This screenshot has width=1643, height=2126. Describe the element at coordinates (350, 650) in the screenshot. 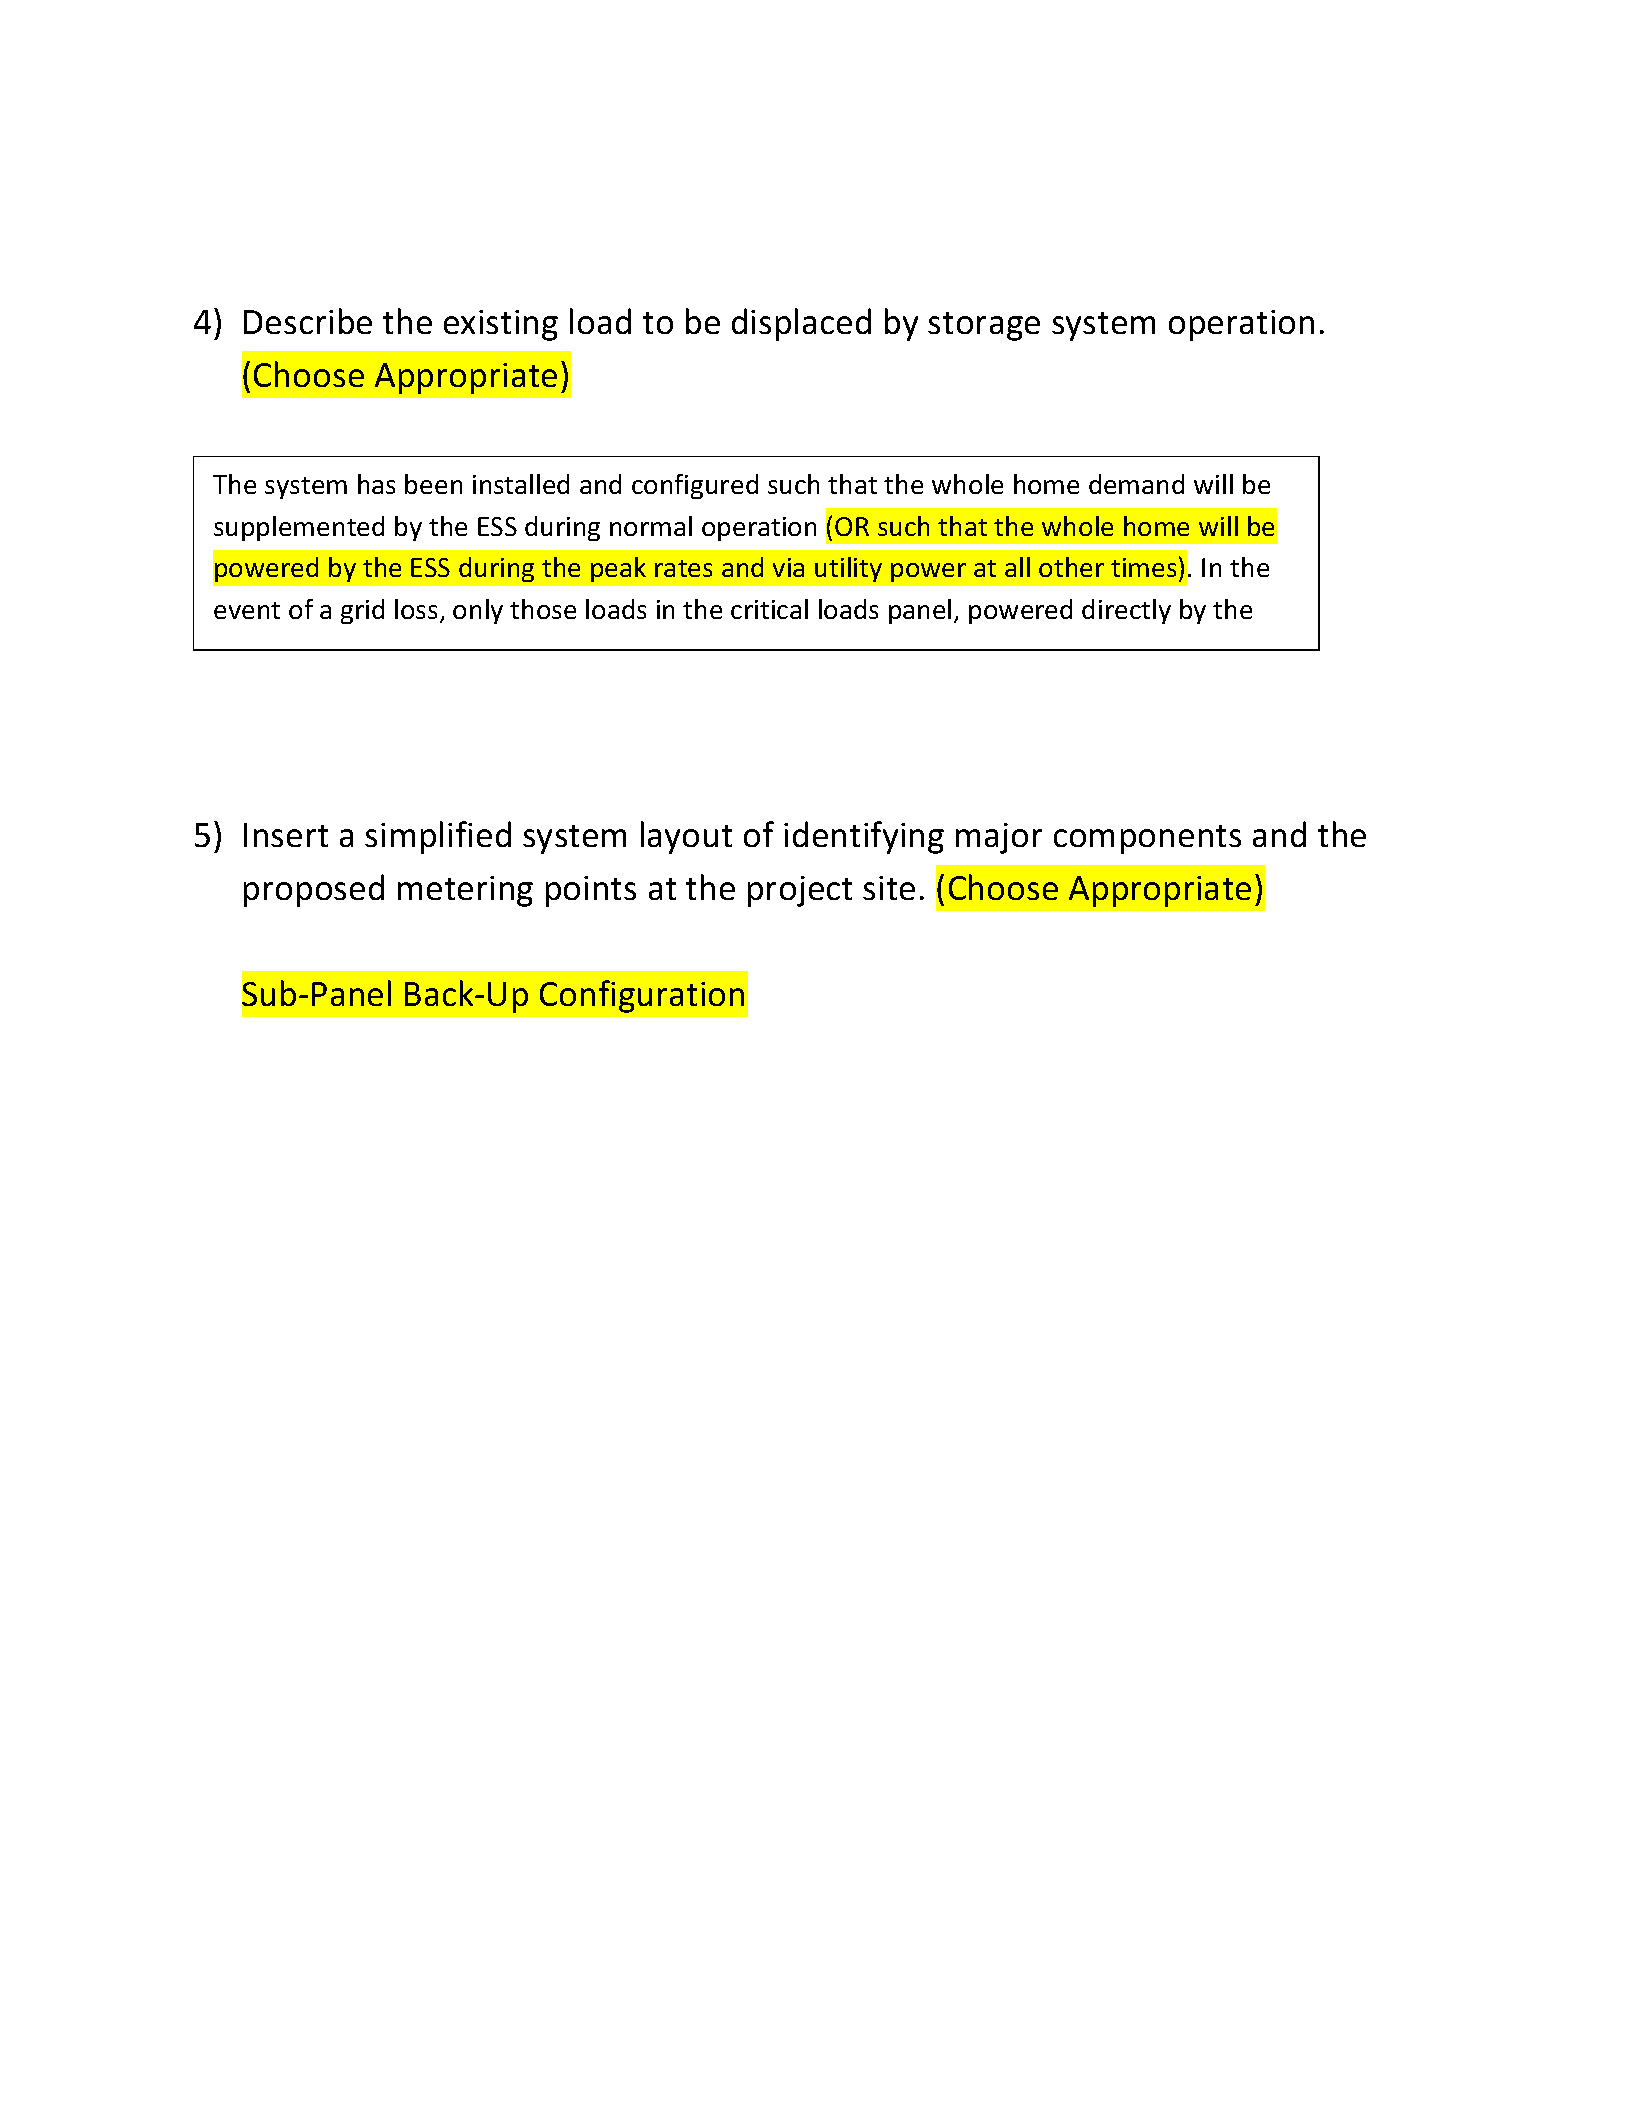

I see `breaker` at that location.
